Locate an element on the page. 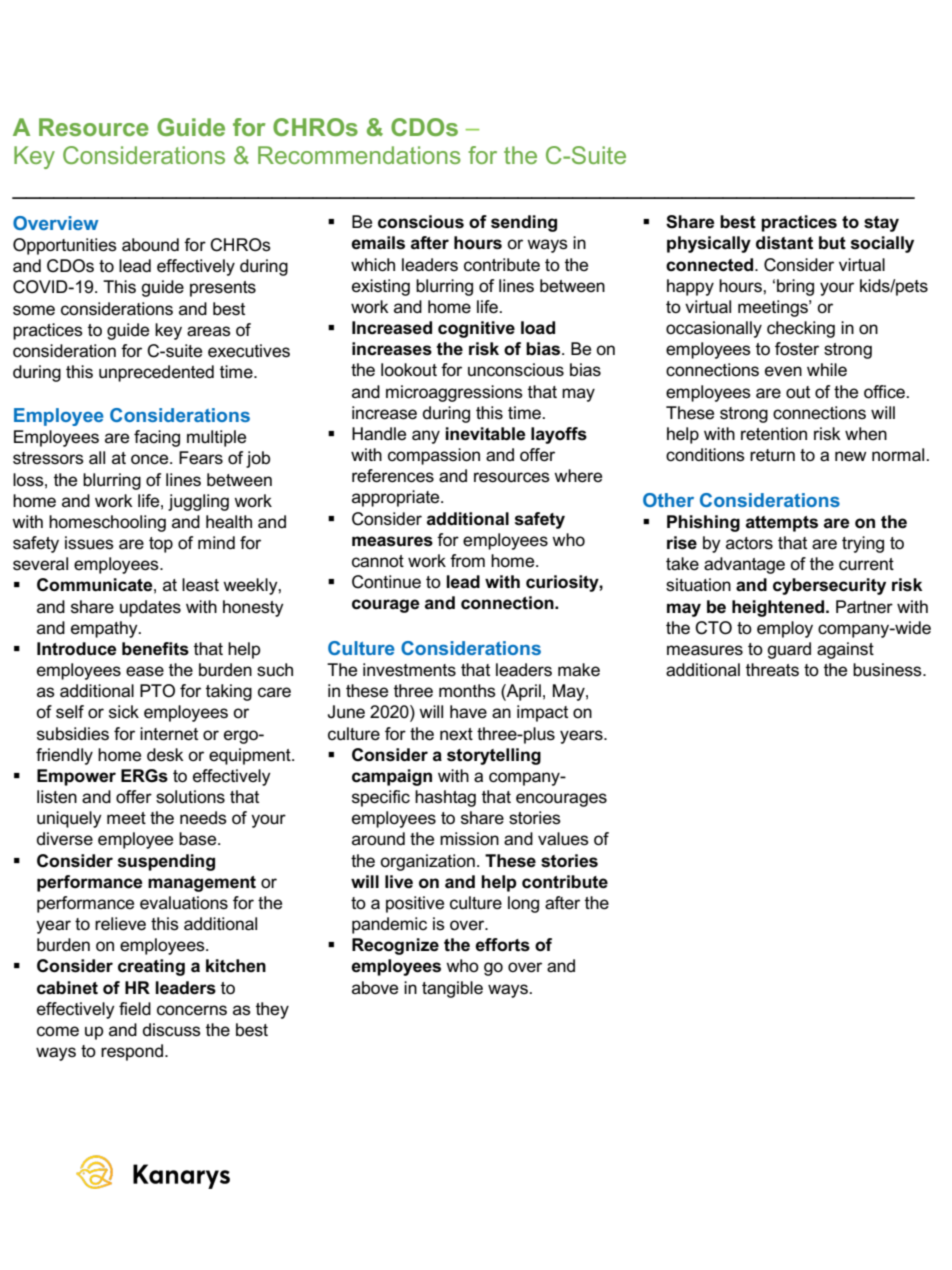 This page has width=952, height=1270. heightened is located at coordinates (779, 608).
